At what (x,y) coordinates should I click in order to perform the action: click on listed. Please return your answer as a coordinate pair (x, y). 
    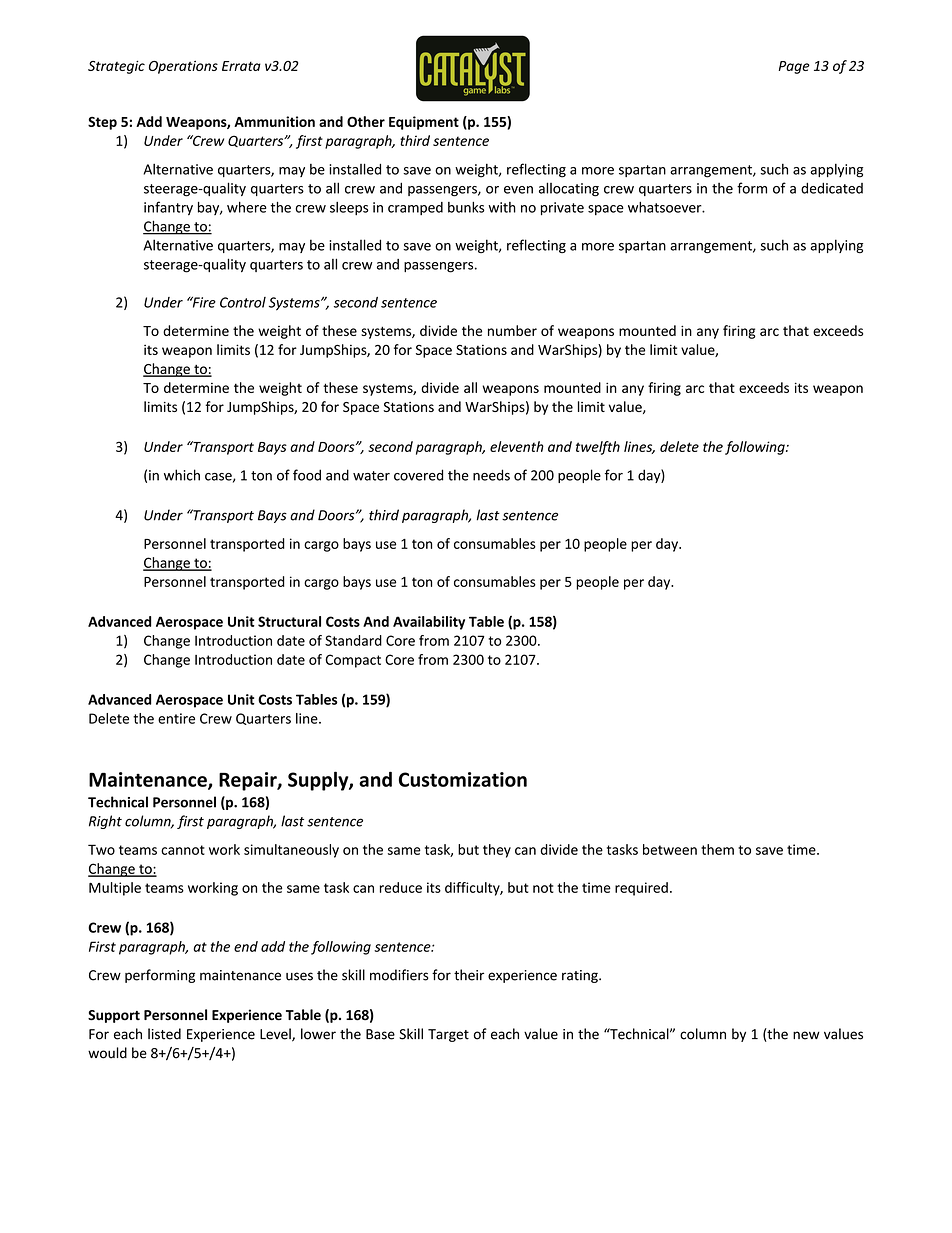
    Looking at the image, I should click on (164, 1034).
